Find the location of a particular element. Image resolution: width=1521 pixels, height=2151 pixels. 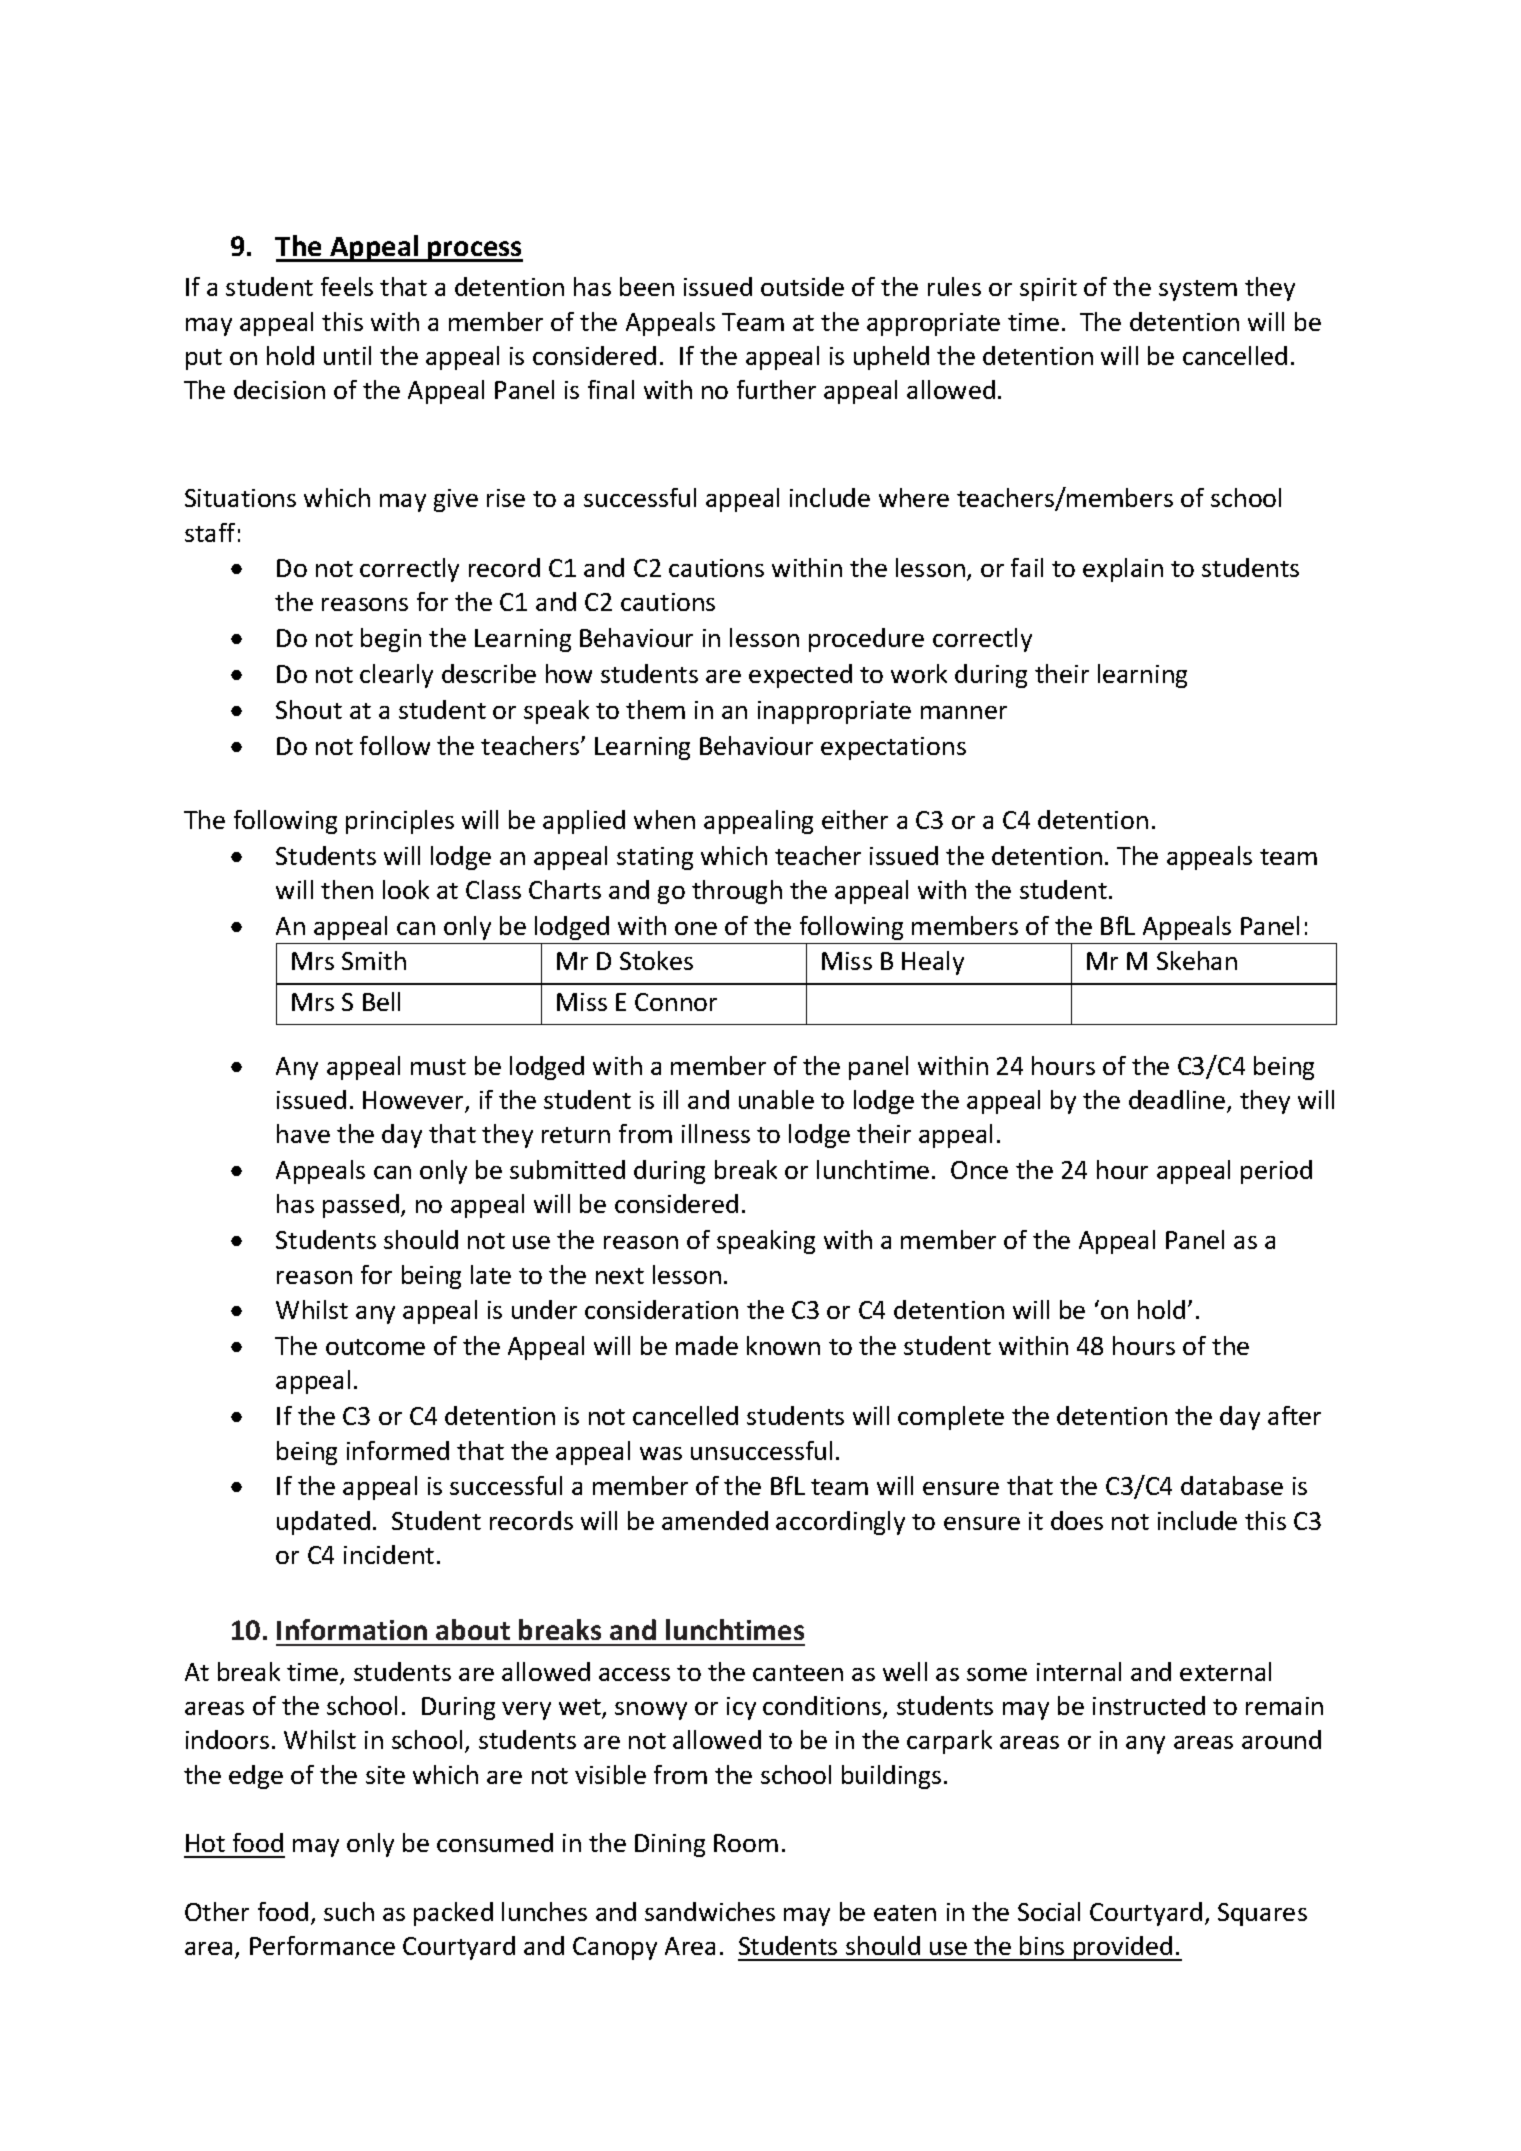

sandwiches is located at coordinates (710, 1911).
